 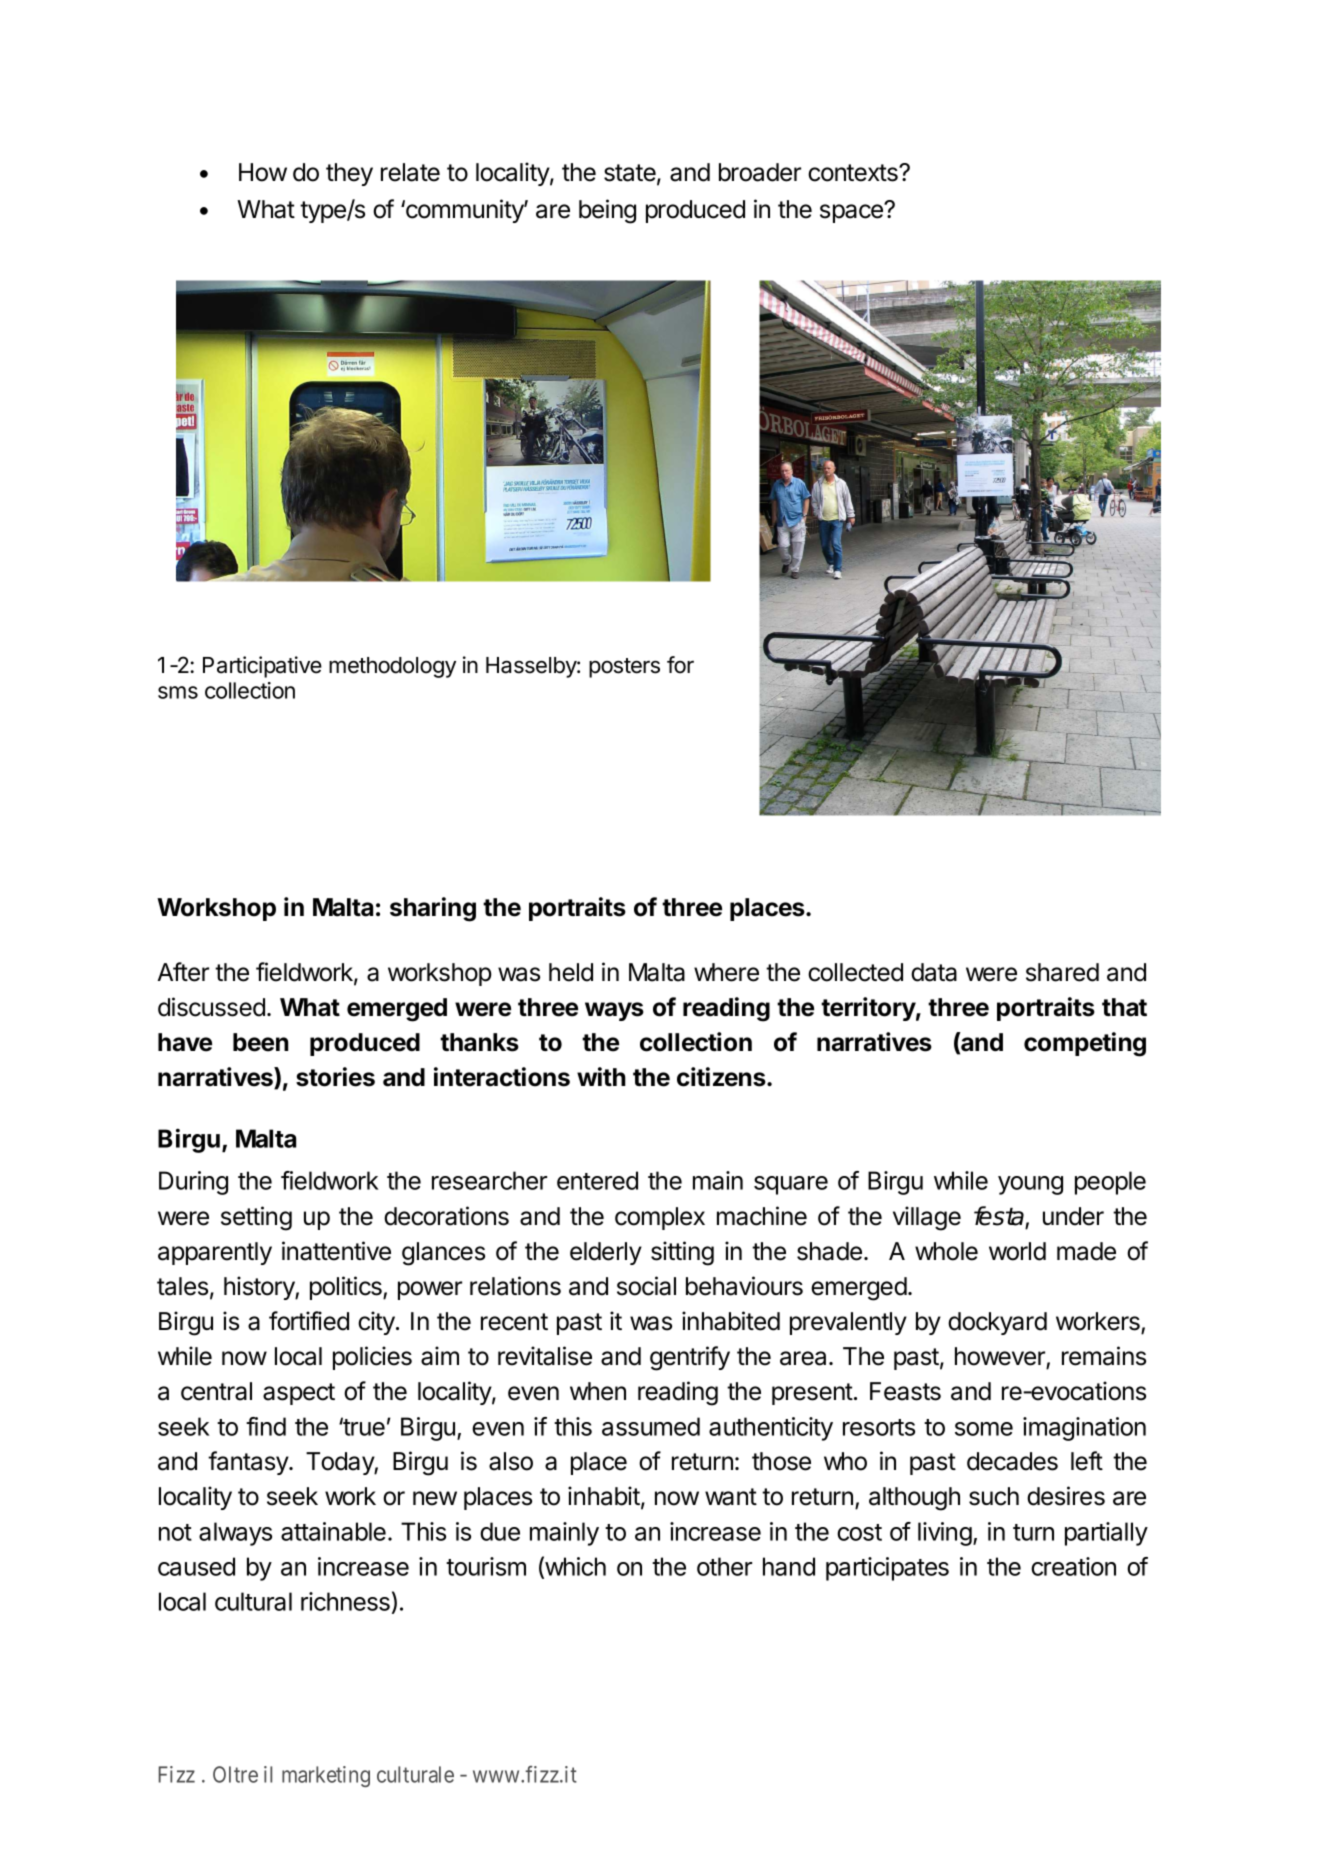 I want to click on where, so click(x=726, y=972).
